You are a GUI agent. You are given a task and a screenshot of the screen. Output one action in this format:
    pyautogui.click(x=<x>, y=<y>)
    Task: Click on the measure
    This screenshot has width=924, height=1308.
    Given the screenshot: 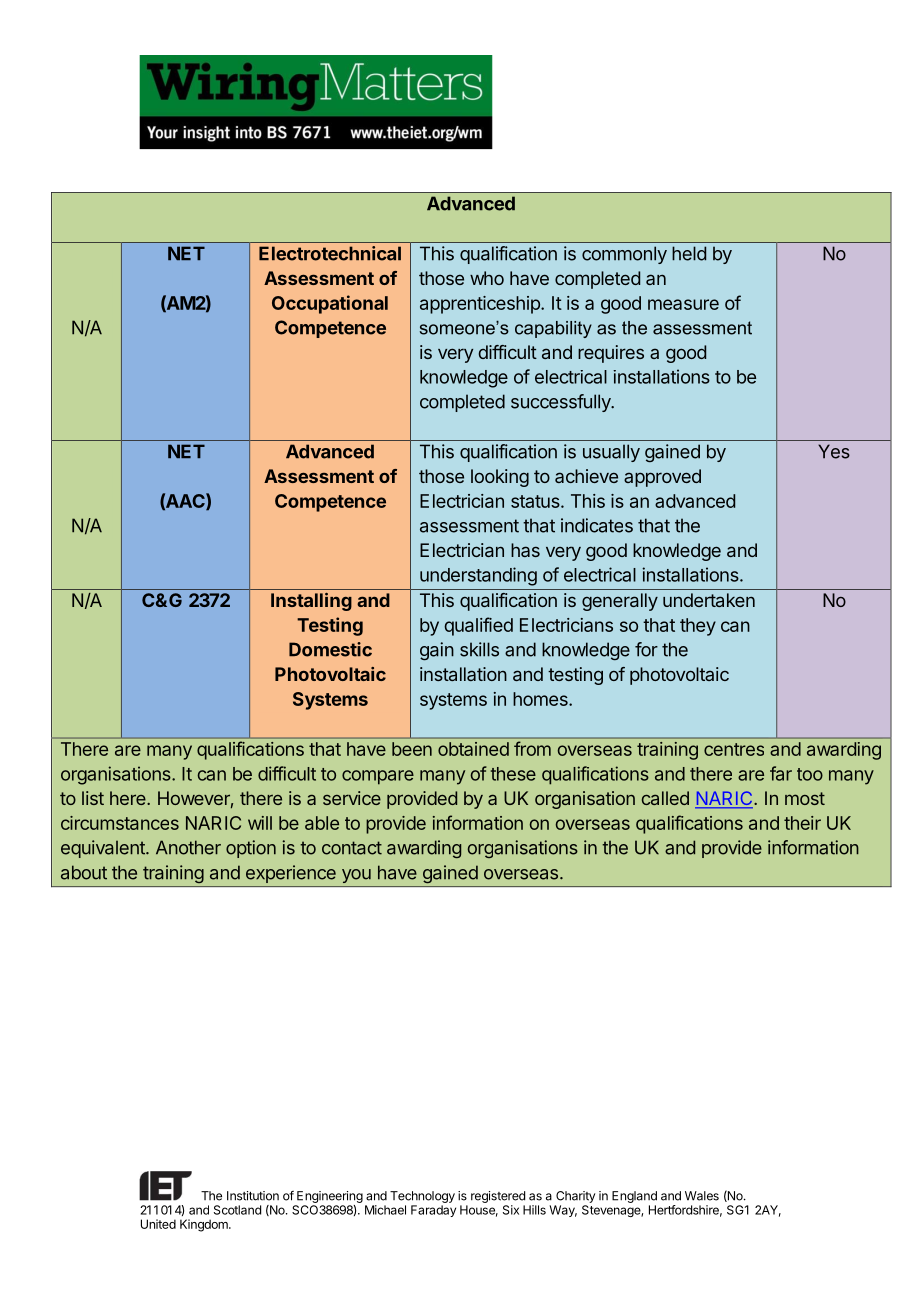 What is the action you would take?
    pyautogui.click(x=683, y=304)
